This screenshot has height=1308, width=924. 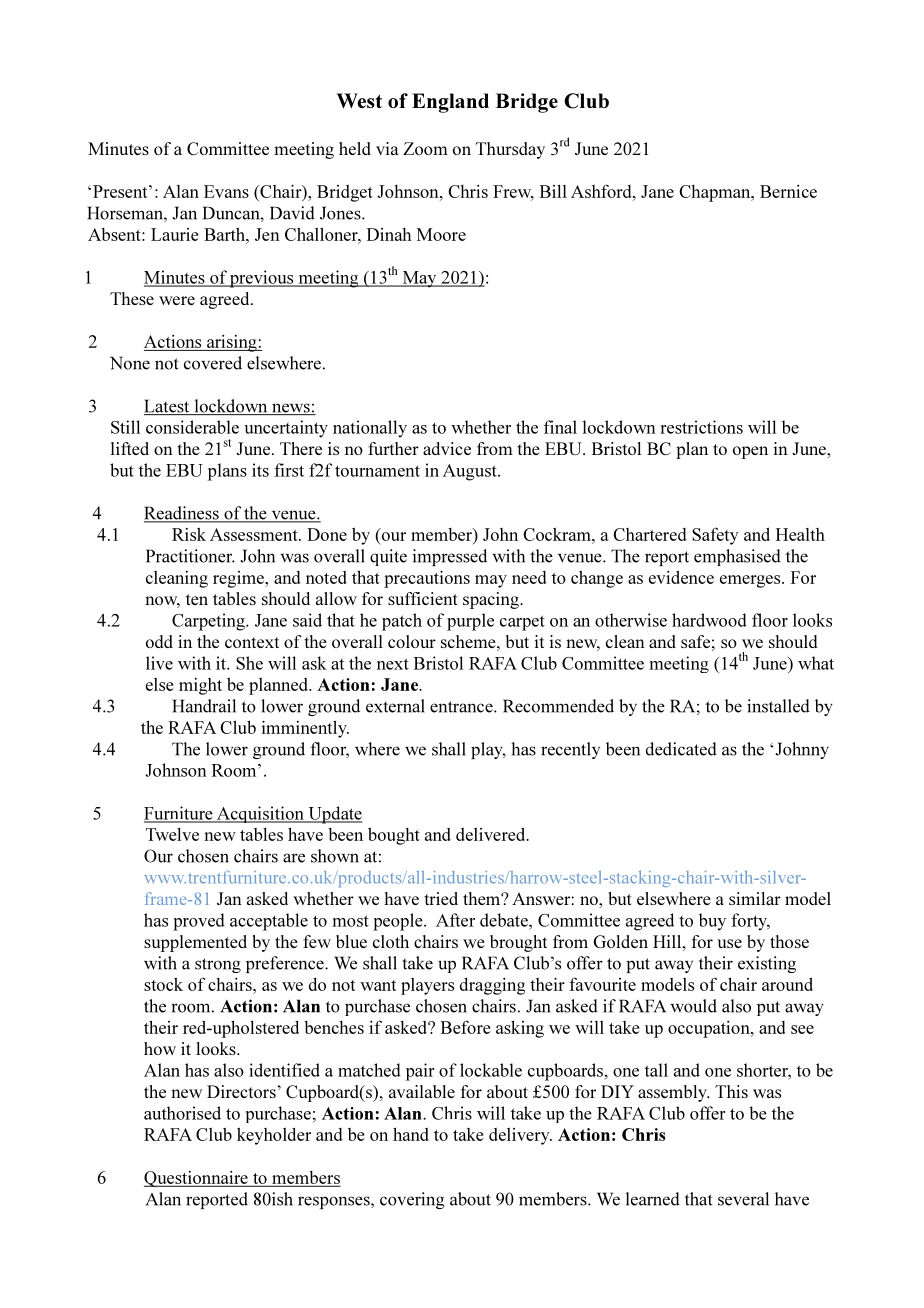 I want to click on hardwood, so click(x=709, y=620).
